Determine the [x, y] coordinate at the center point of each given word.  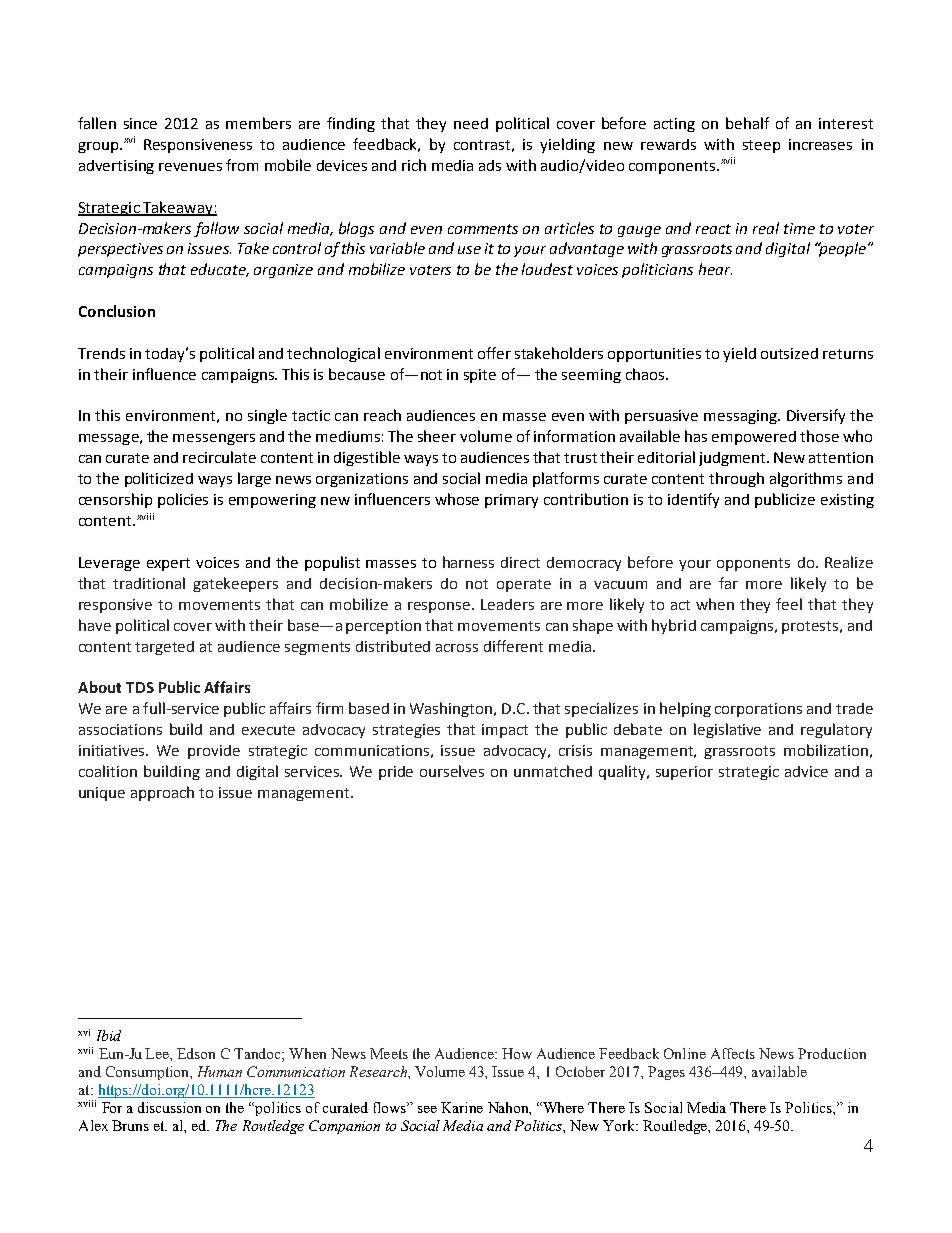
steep [761, 146]
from [242, 165]
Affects [733, 1053]
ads [490, 165]
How [517, 1053]
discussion [169, 1107]
